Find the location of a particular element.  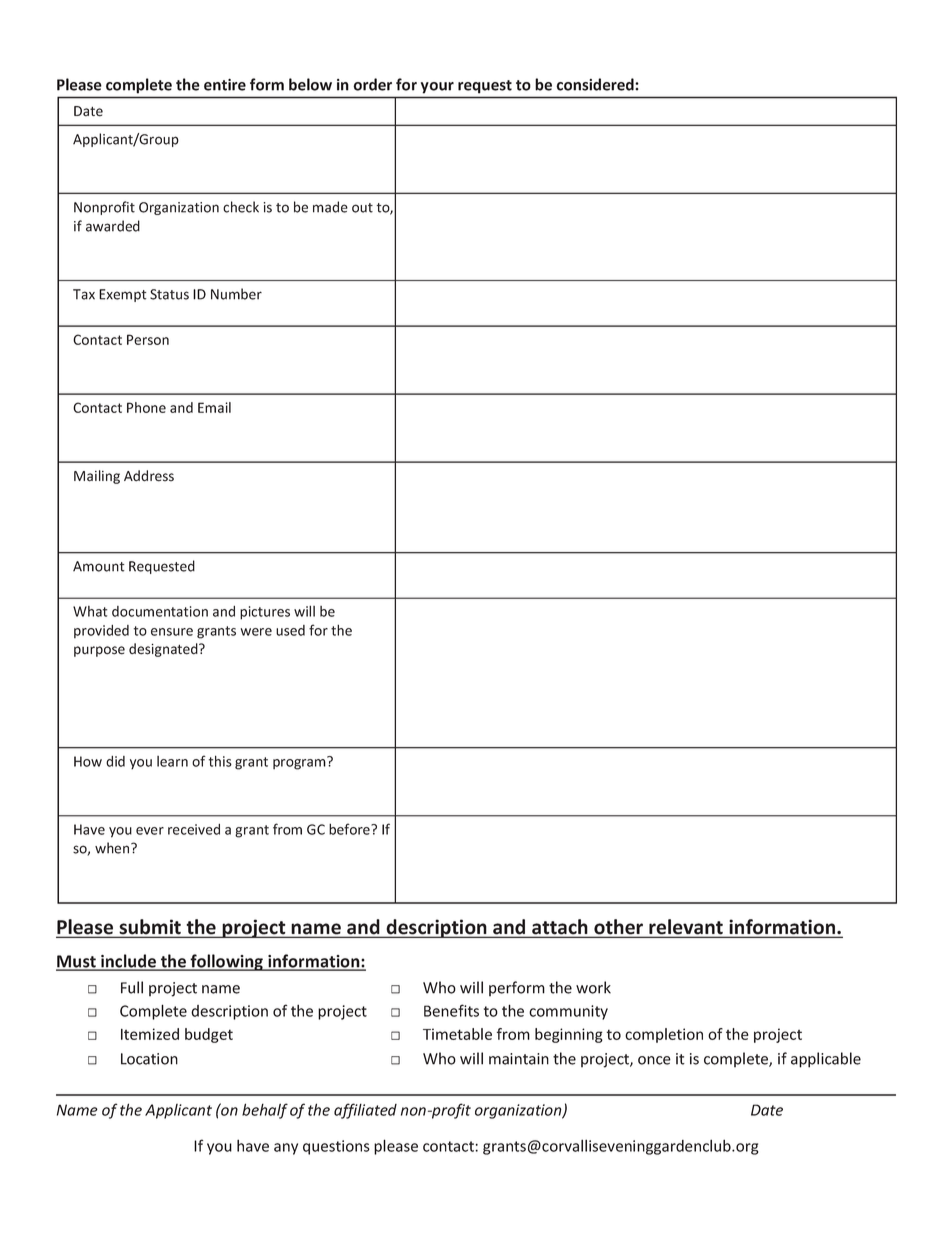

relevant is located at coordinates (686, 928).
